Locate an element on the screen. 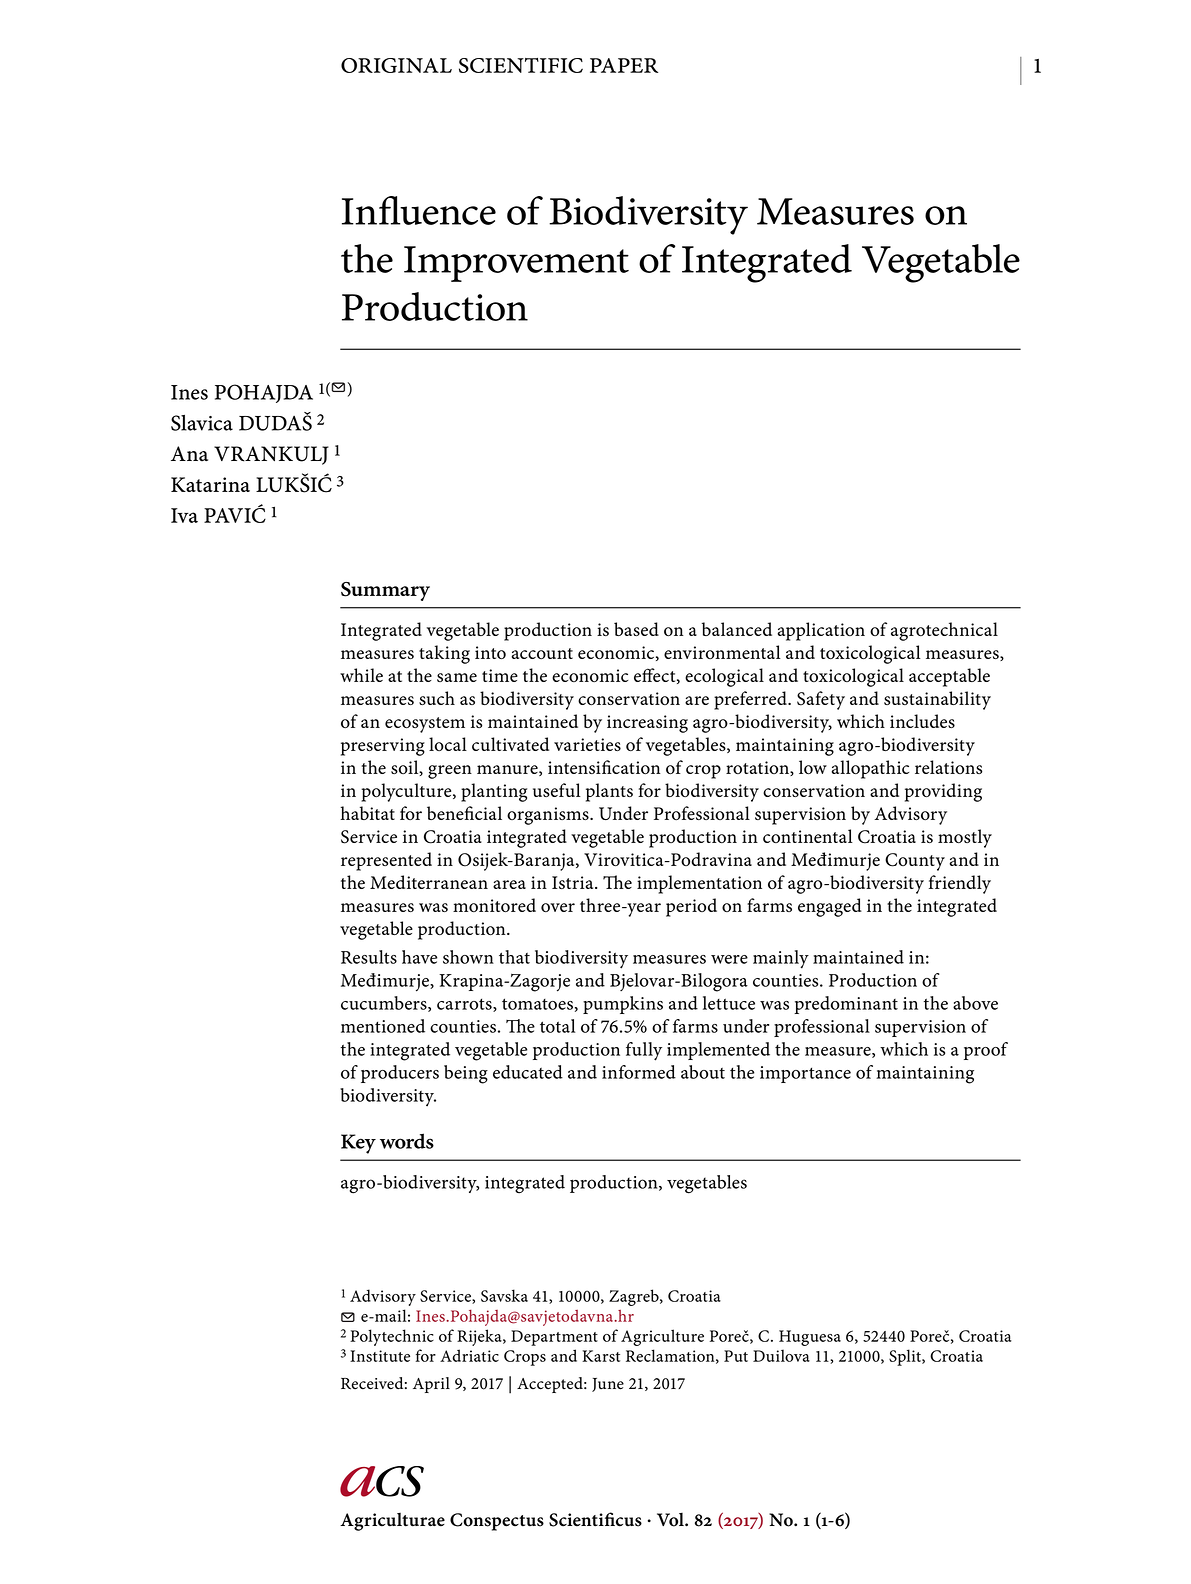  habitat is located at coordinates (367, 813).
